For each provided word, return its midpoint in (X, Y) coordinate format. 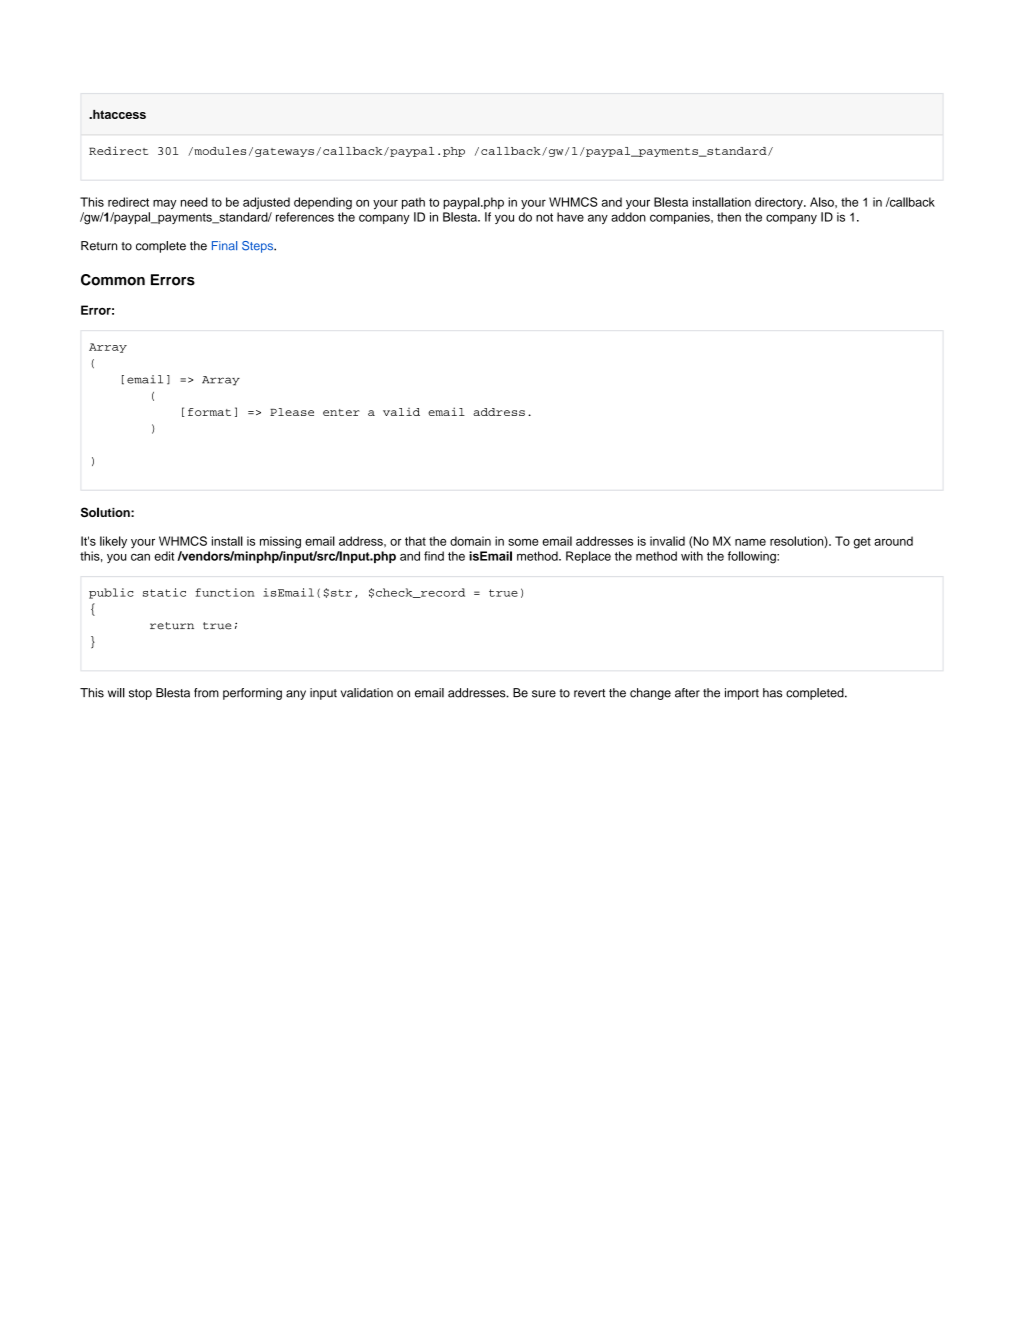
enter (341, 412)
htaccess (118, 114)
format (209, 412)
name (750, 542)
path (413, 203)
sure (544, 694)
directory (780, 203)
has (772, 693)
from (206, 693)
